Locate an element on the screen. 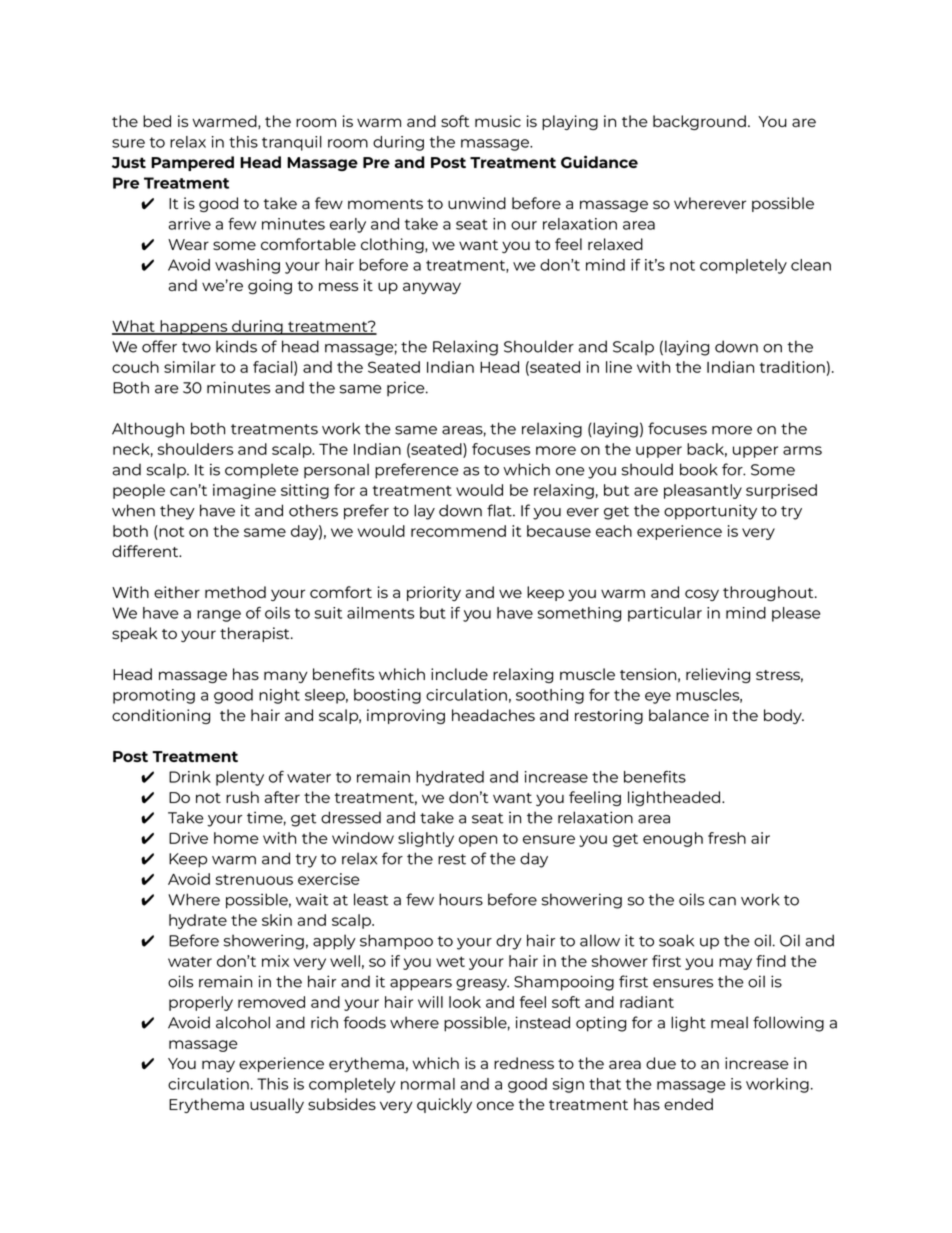 This screenshot has width=952, height=1233. price is located at coordinates (407, 389).
